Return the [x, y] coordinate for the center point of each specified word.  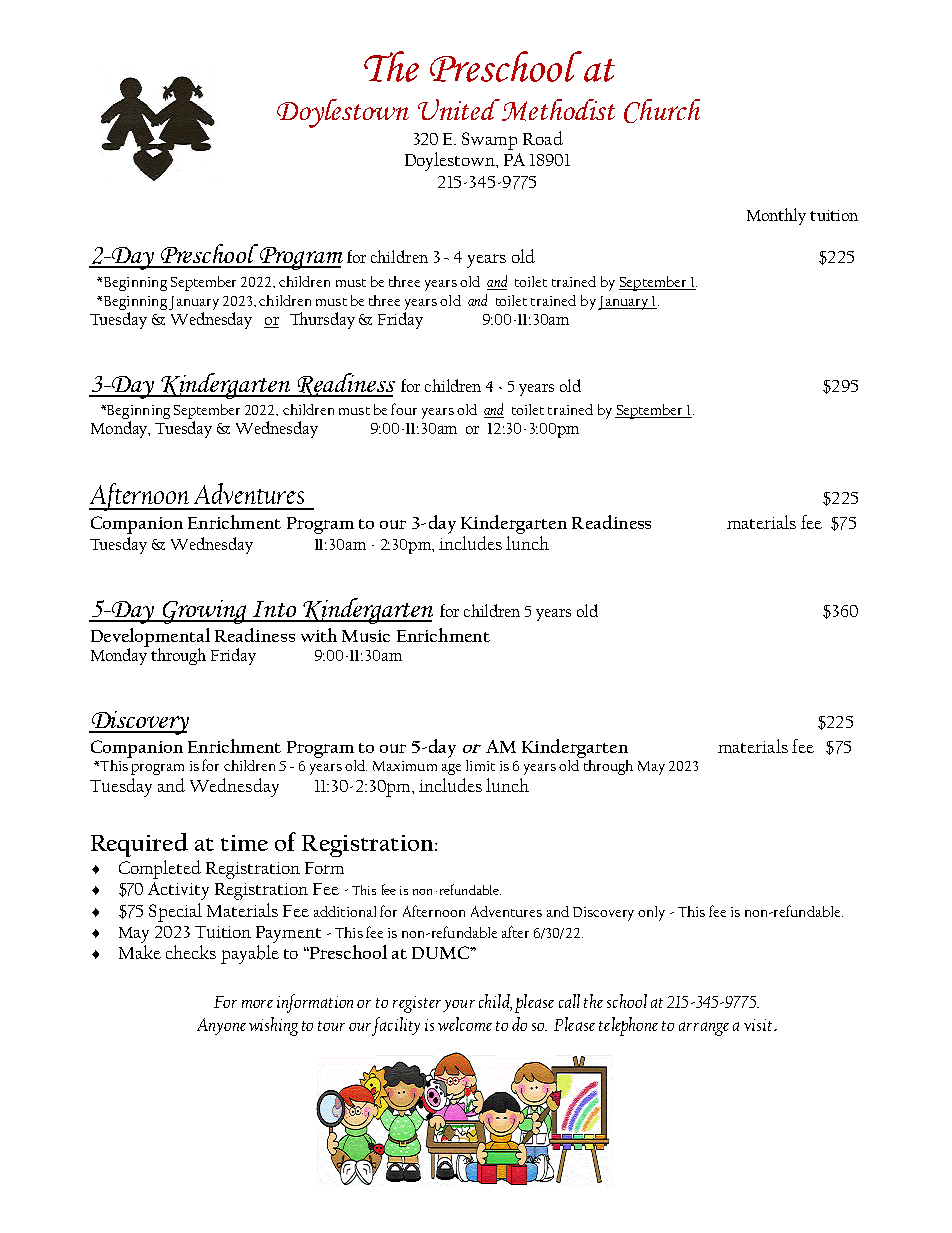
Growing [204, 612]
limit [480, 765]
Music [366, 636]
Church [662, 111]
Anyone [221, 1026]
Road [543, 138]
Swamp [489, 141]
